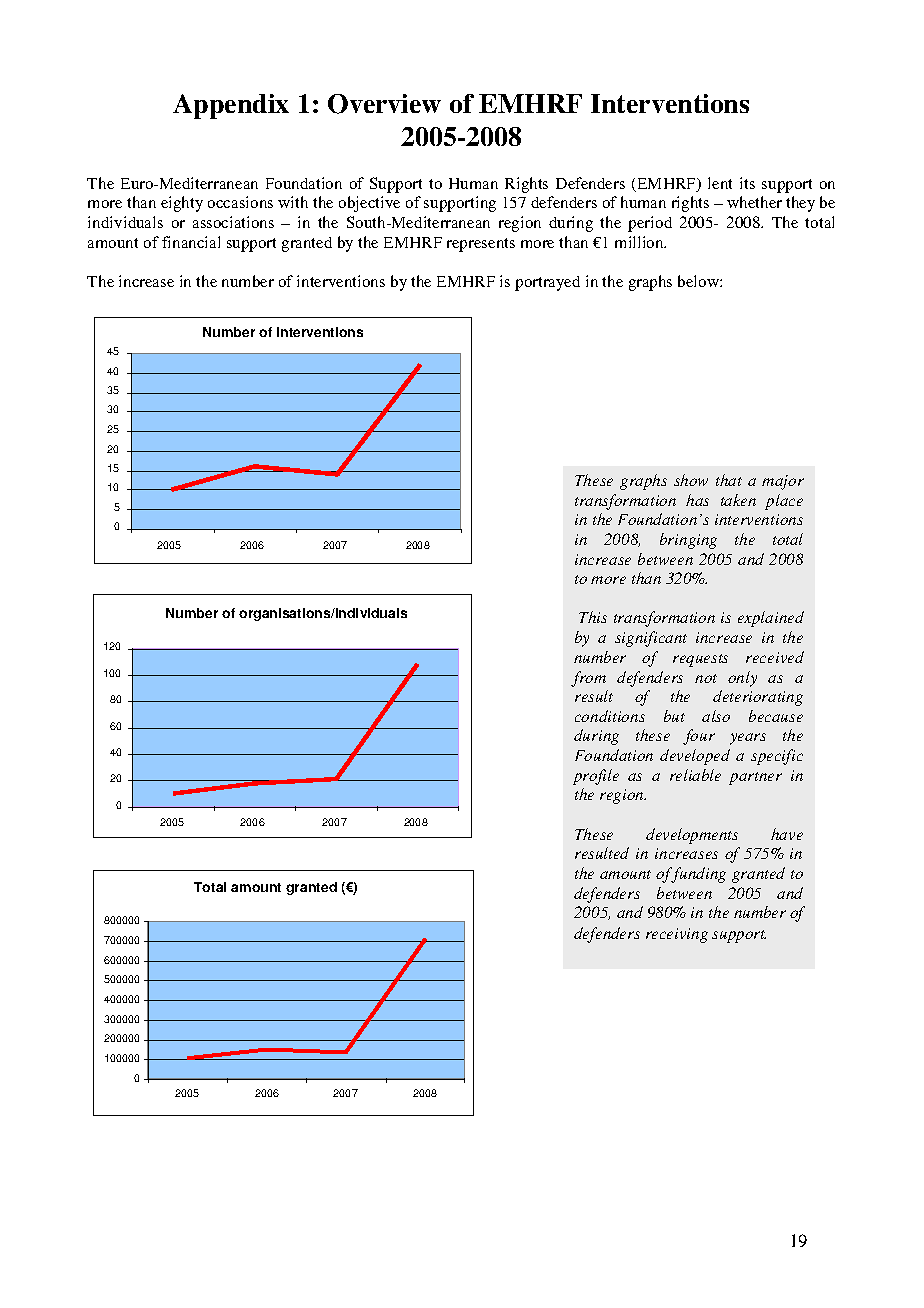 The image size is (924, 1308). I want to click on million, so click(640, 242).
